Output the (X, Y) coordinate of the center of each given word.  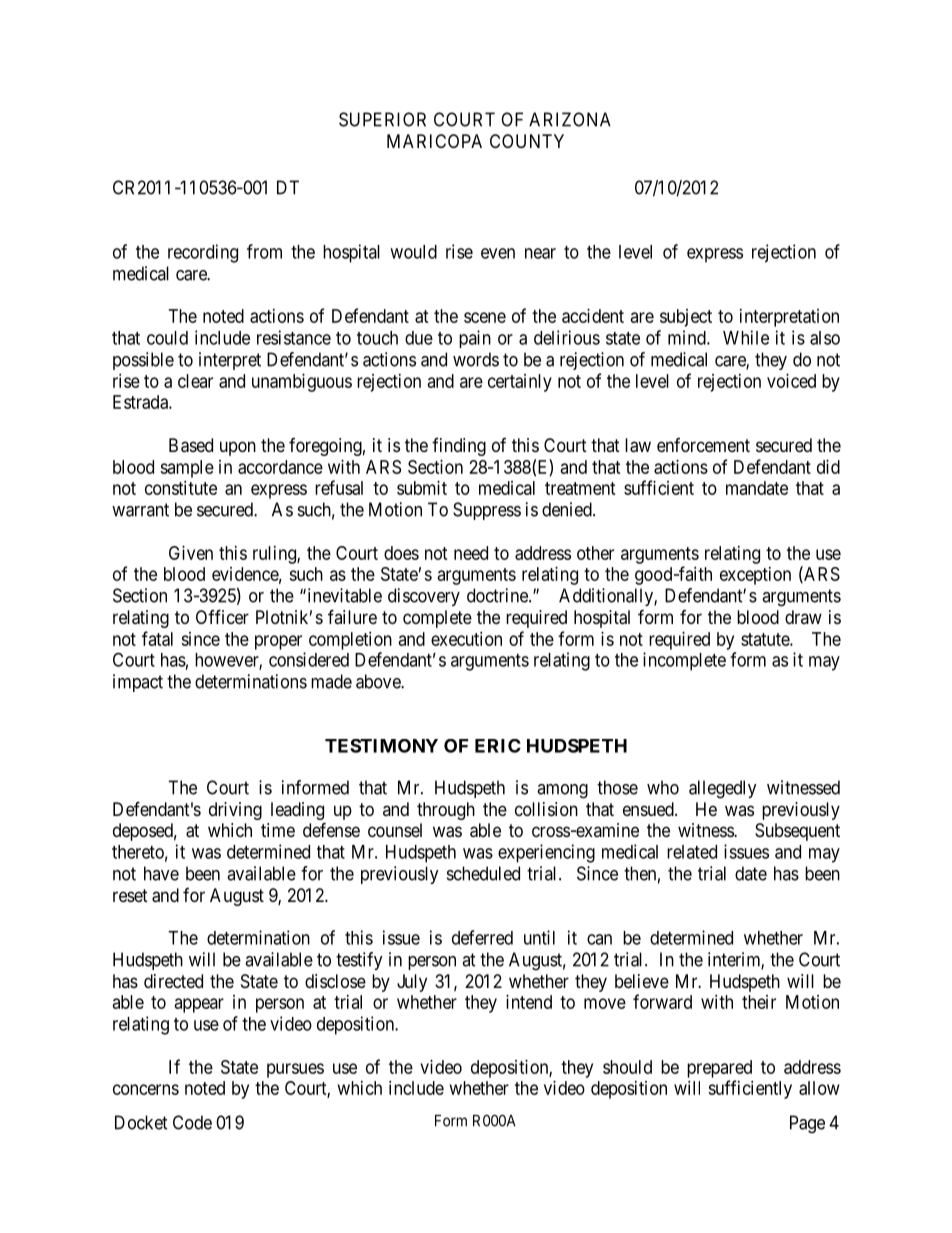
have (161, 873)
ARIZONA (570, 119)
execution (466, 639)
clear (195, 381)
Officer (222, 616)
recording (203, 253)
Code (192, 1122)
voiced (791, 381)
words (476, 359)
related (692, 852)
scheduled (483, 873)
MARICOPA (434, 141)
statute (766, 639)
